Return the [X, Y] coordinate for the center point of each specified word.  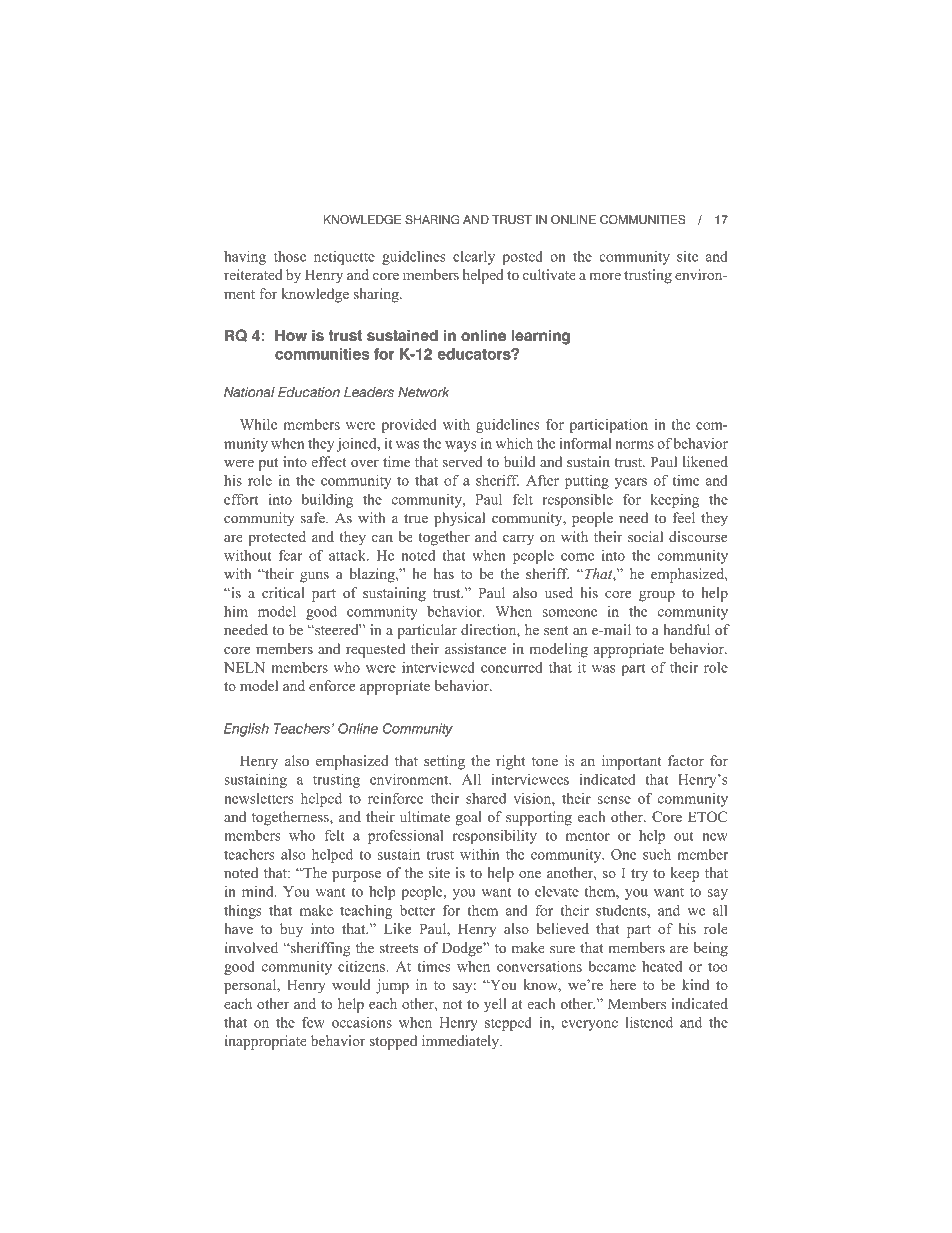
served [463, 461]
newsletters [259, 798]
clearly [474, 258]
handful [686, 629]
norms [634, 445]
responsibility [495, 837]
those [290, 256]
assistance [475, 648]
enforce [332, 685]
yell [495, 1005]
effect [329, 461]
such [657, 854]
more [605, 276]
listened [649, 1022]
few [313, 1022]
